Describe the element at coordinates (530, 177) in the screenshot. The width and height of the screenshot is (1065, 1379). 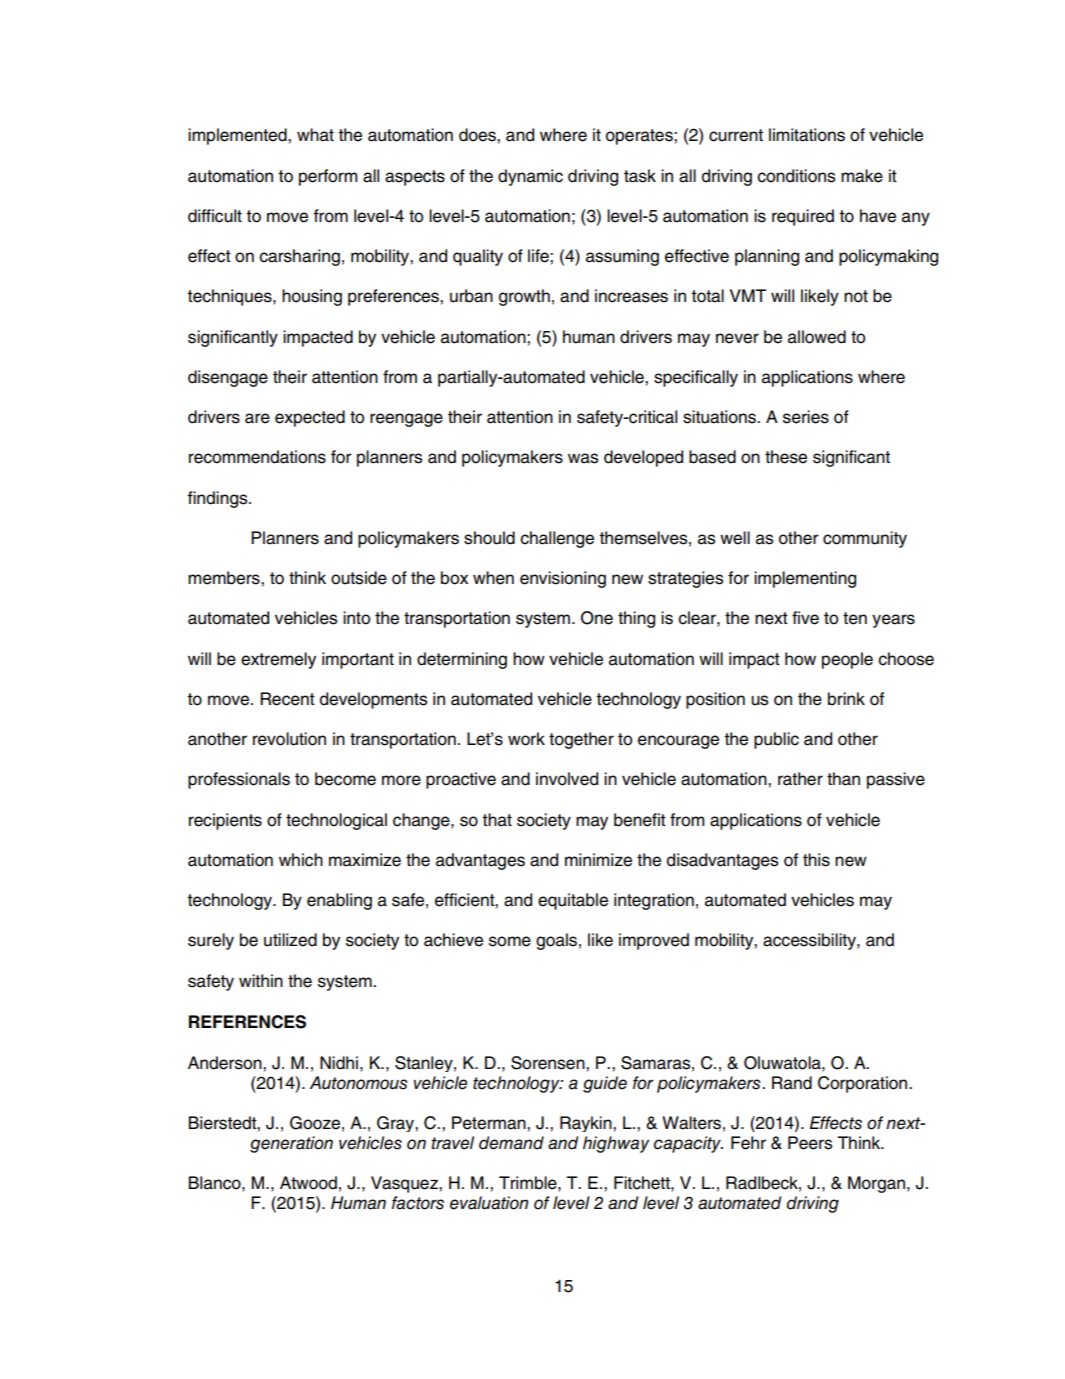
I see `dynamic` at that location.
